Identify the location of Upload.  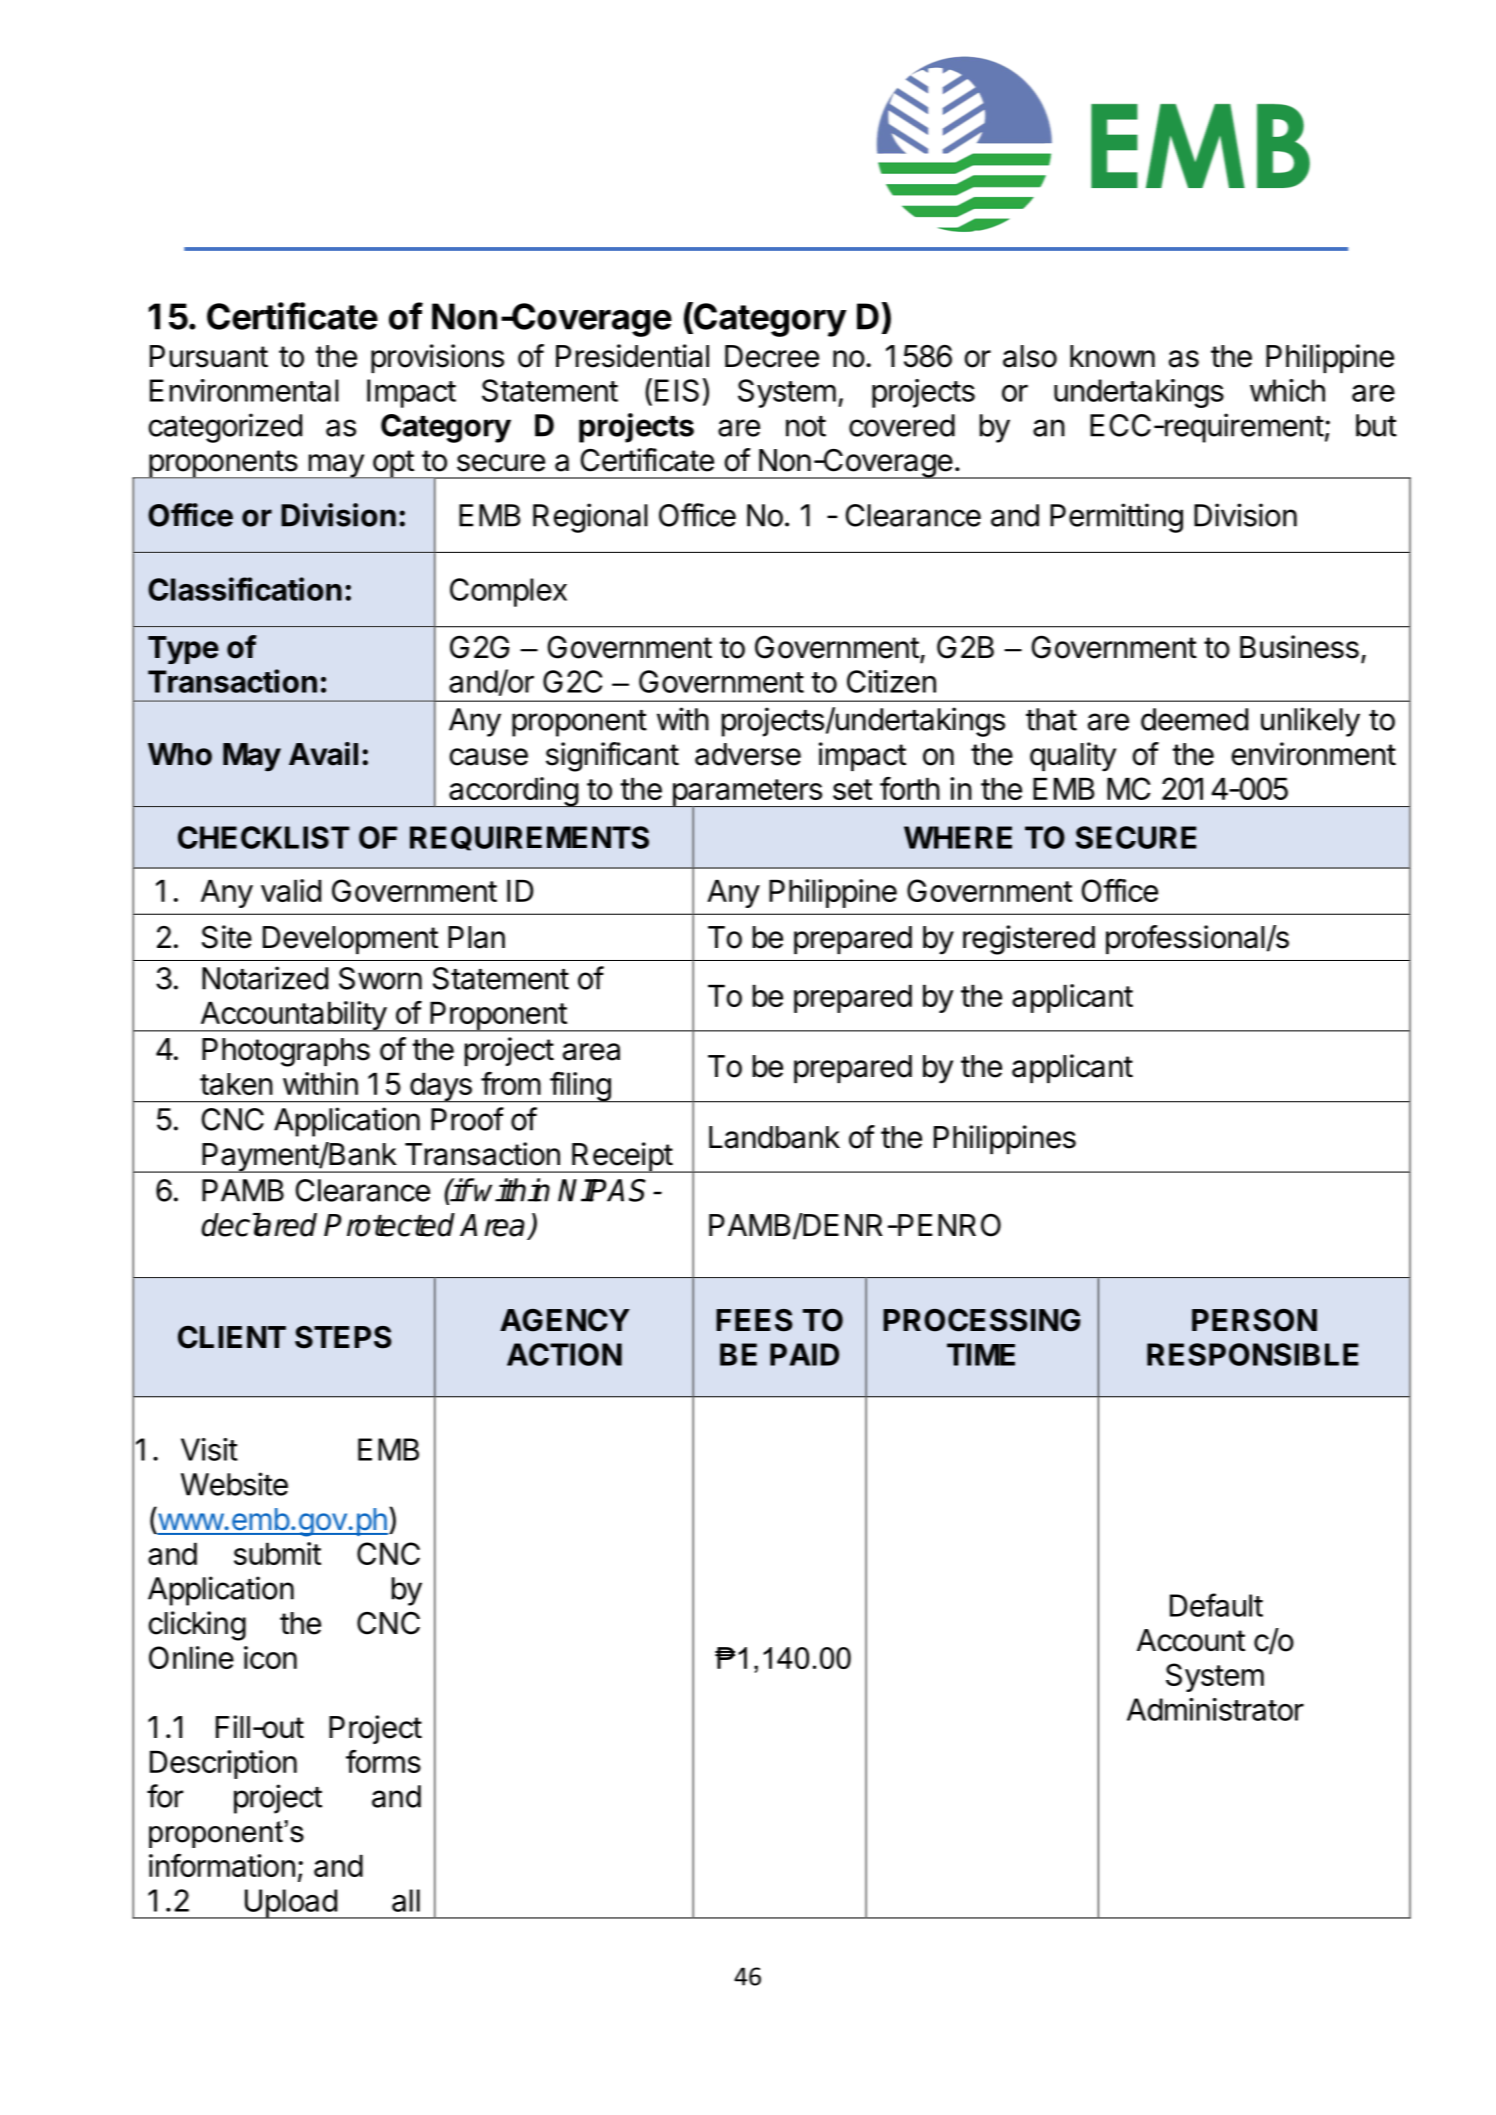
(290, 1904).
